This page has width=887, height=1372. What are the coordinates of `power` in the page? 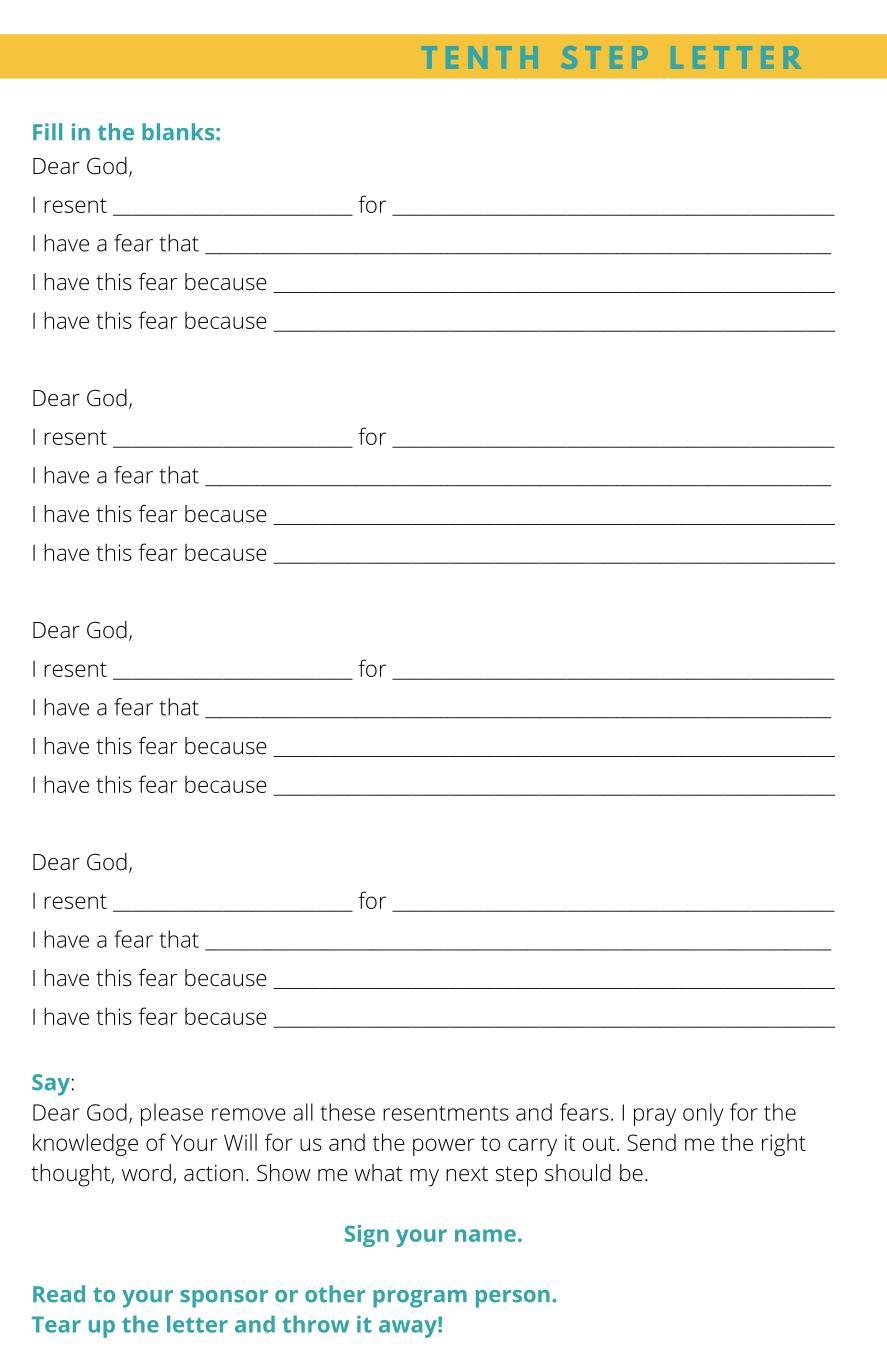 It's located at (444, 1147).
